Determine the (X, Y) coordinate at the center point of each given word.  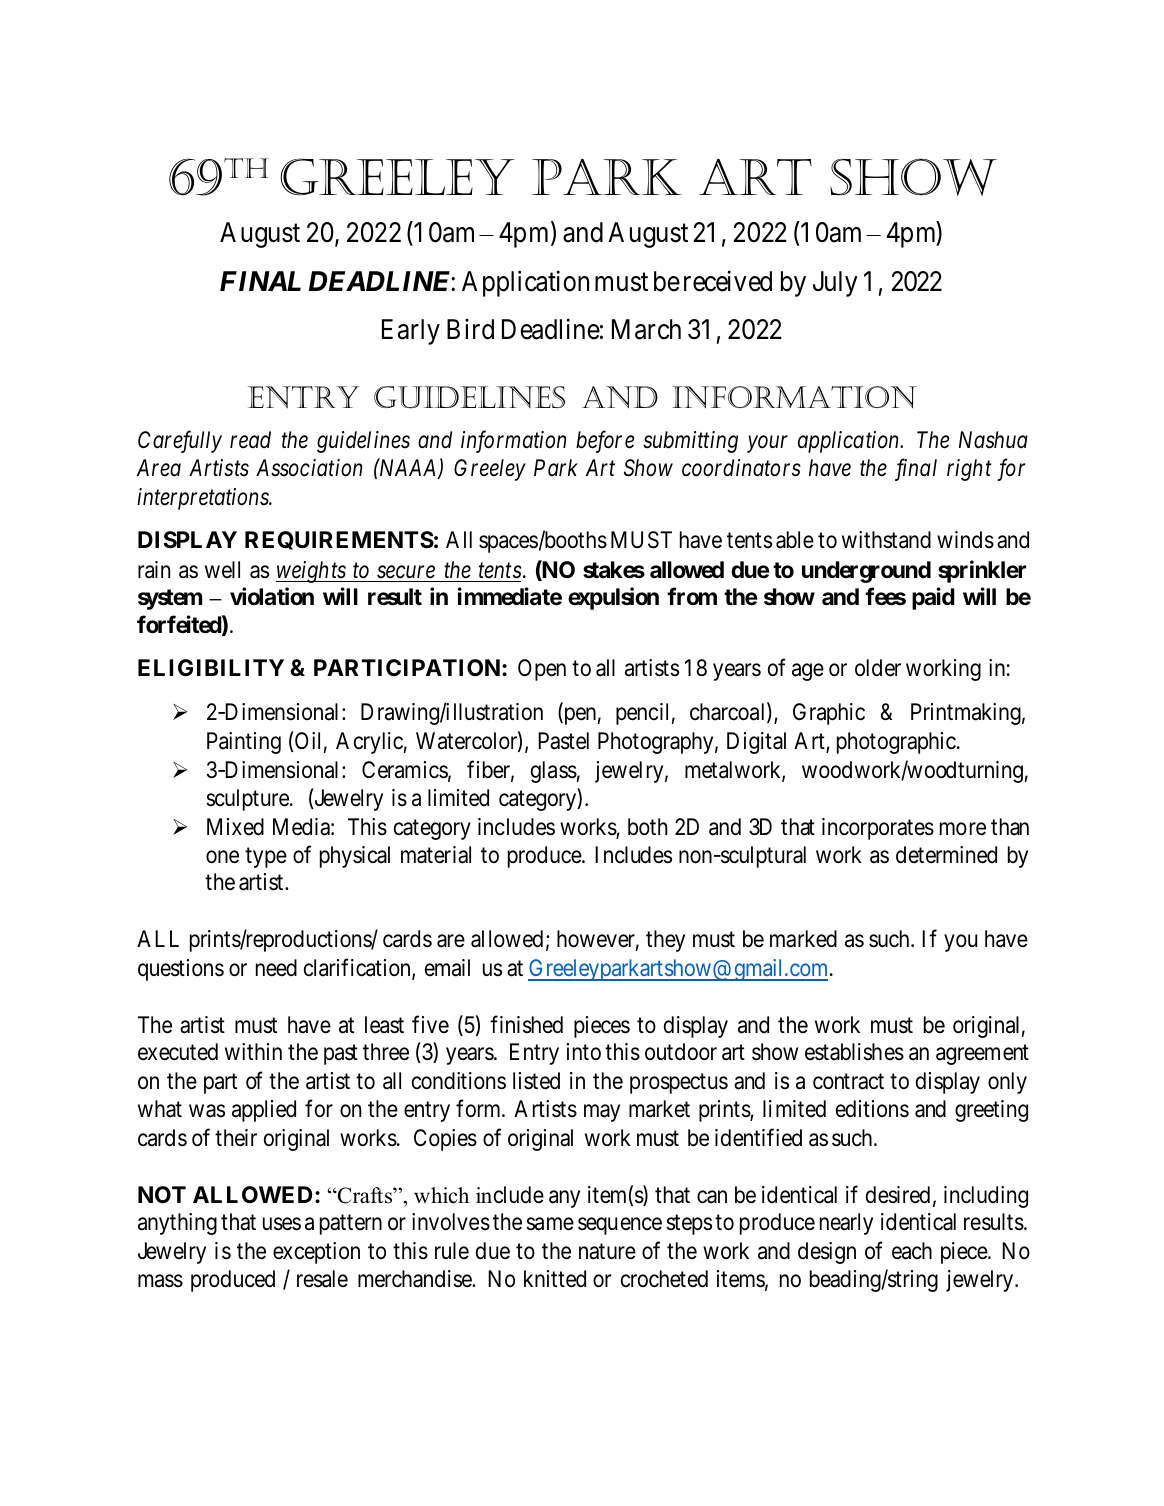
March (646, 329)
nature (607, 1251)
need (276, 968)
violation (272, 596)
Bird (470, 329)
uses (282, 1224)
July (835, 284)
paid (933, 598)
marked (803, 939)
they (665, 941)
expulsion (613, 598)
